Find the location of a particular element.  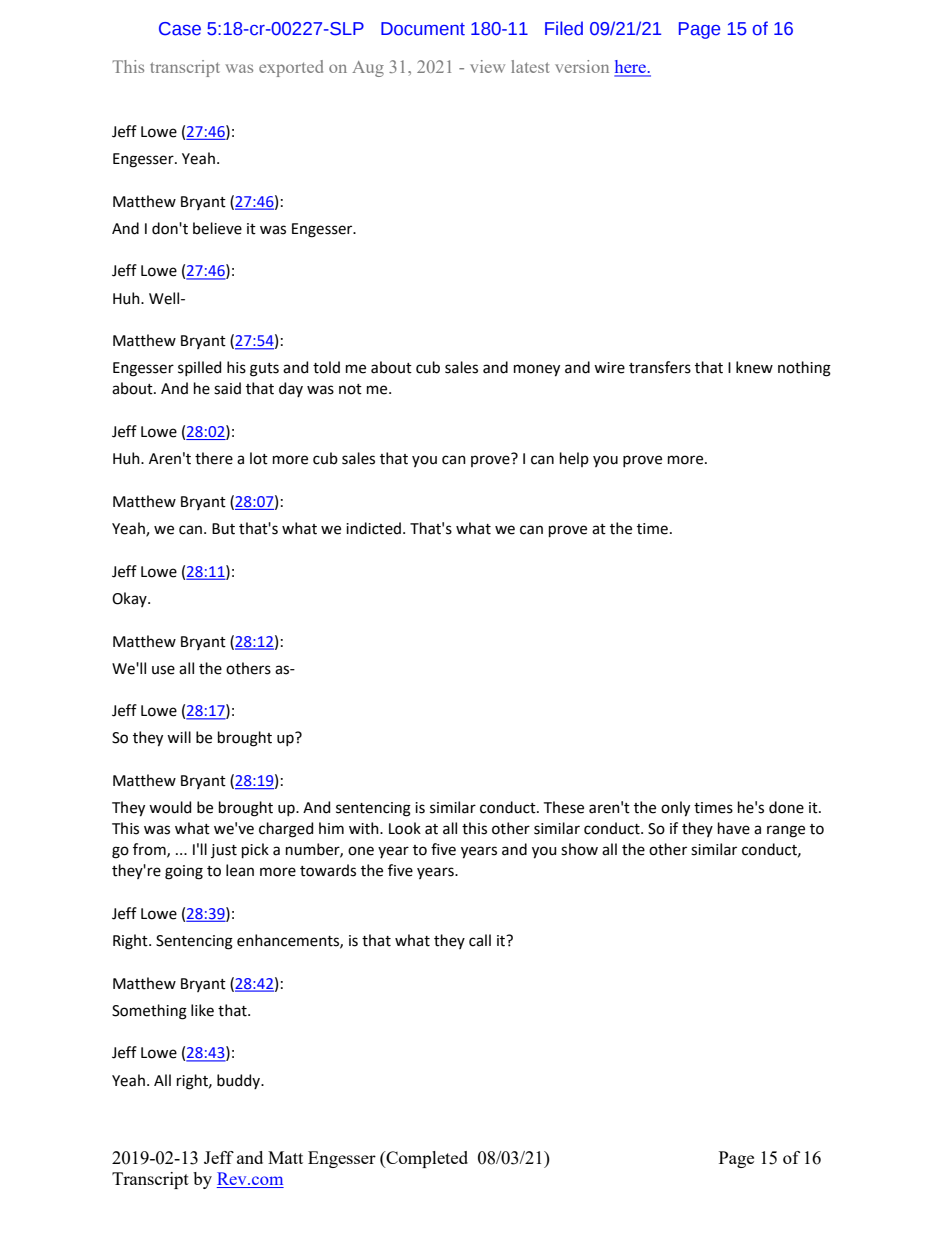

Completed is located at coordinates (426, 1159).
